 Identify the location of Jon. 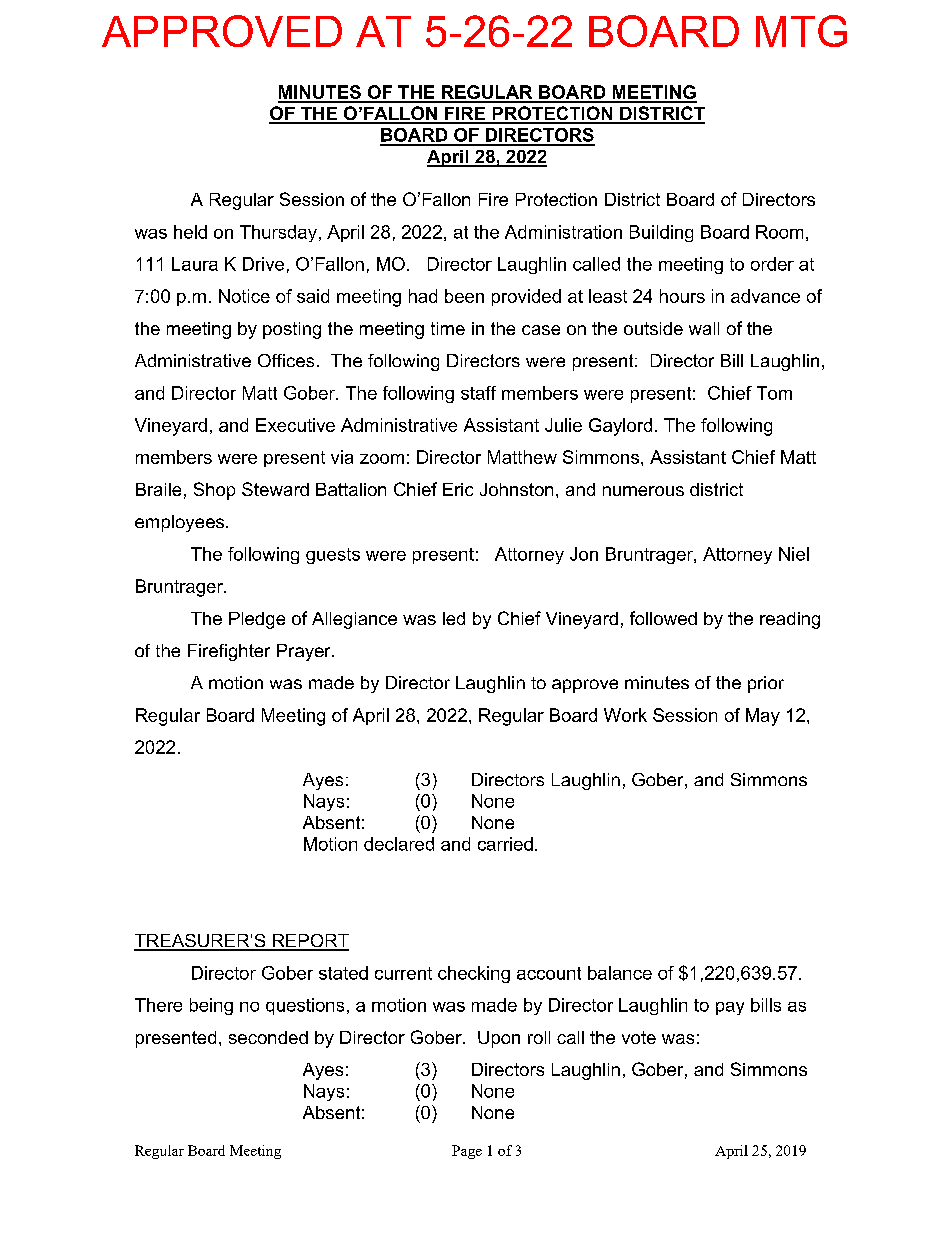
(584, 554).
